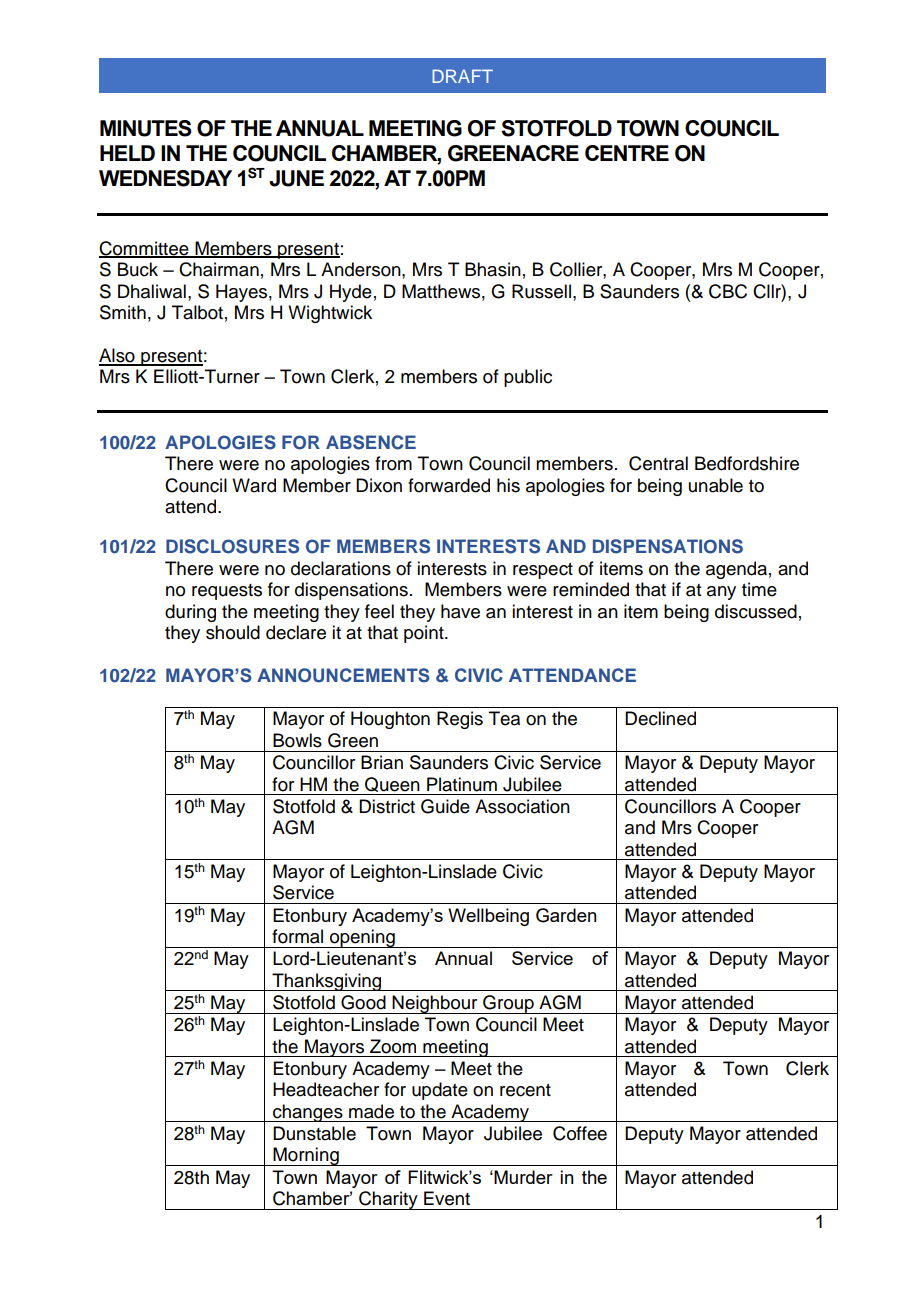  I want to click on any, so click(721, 593).
